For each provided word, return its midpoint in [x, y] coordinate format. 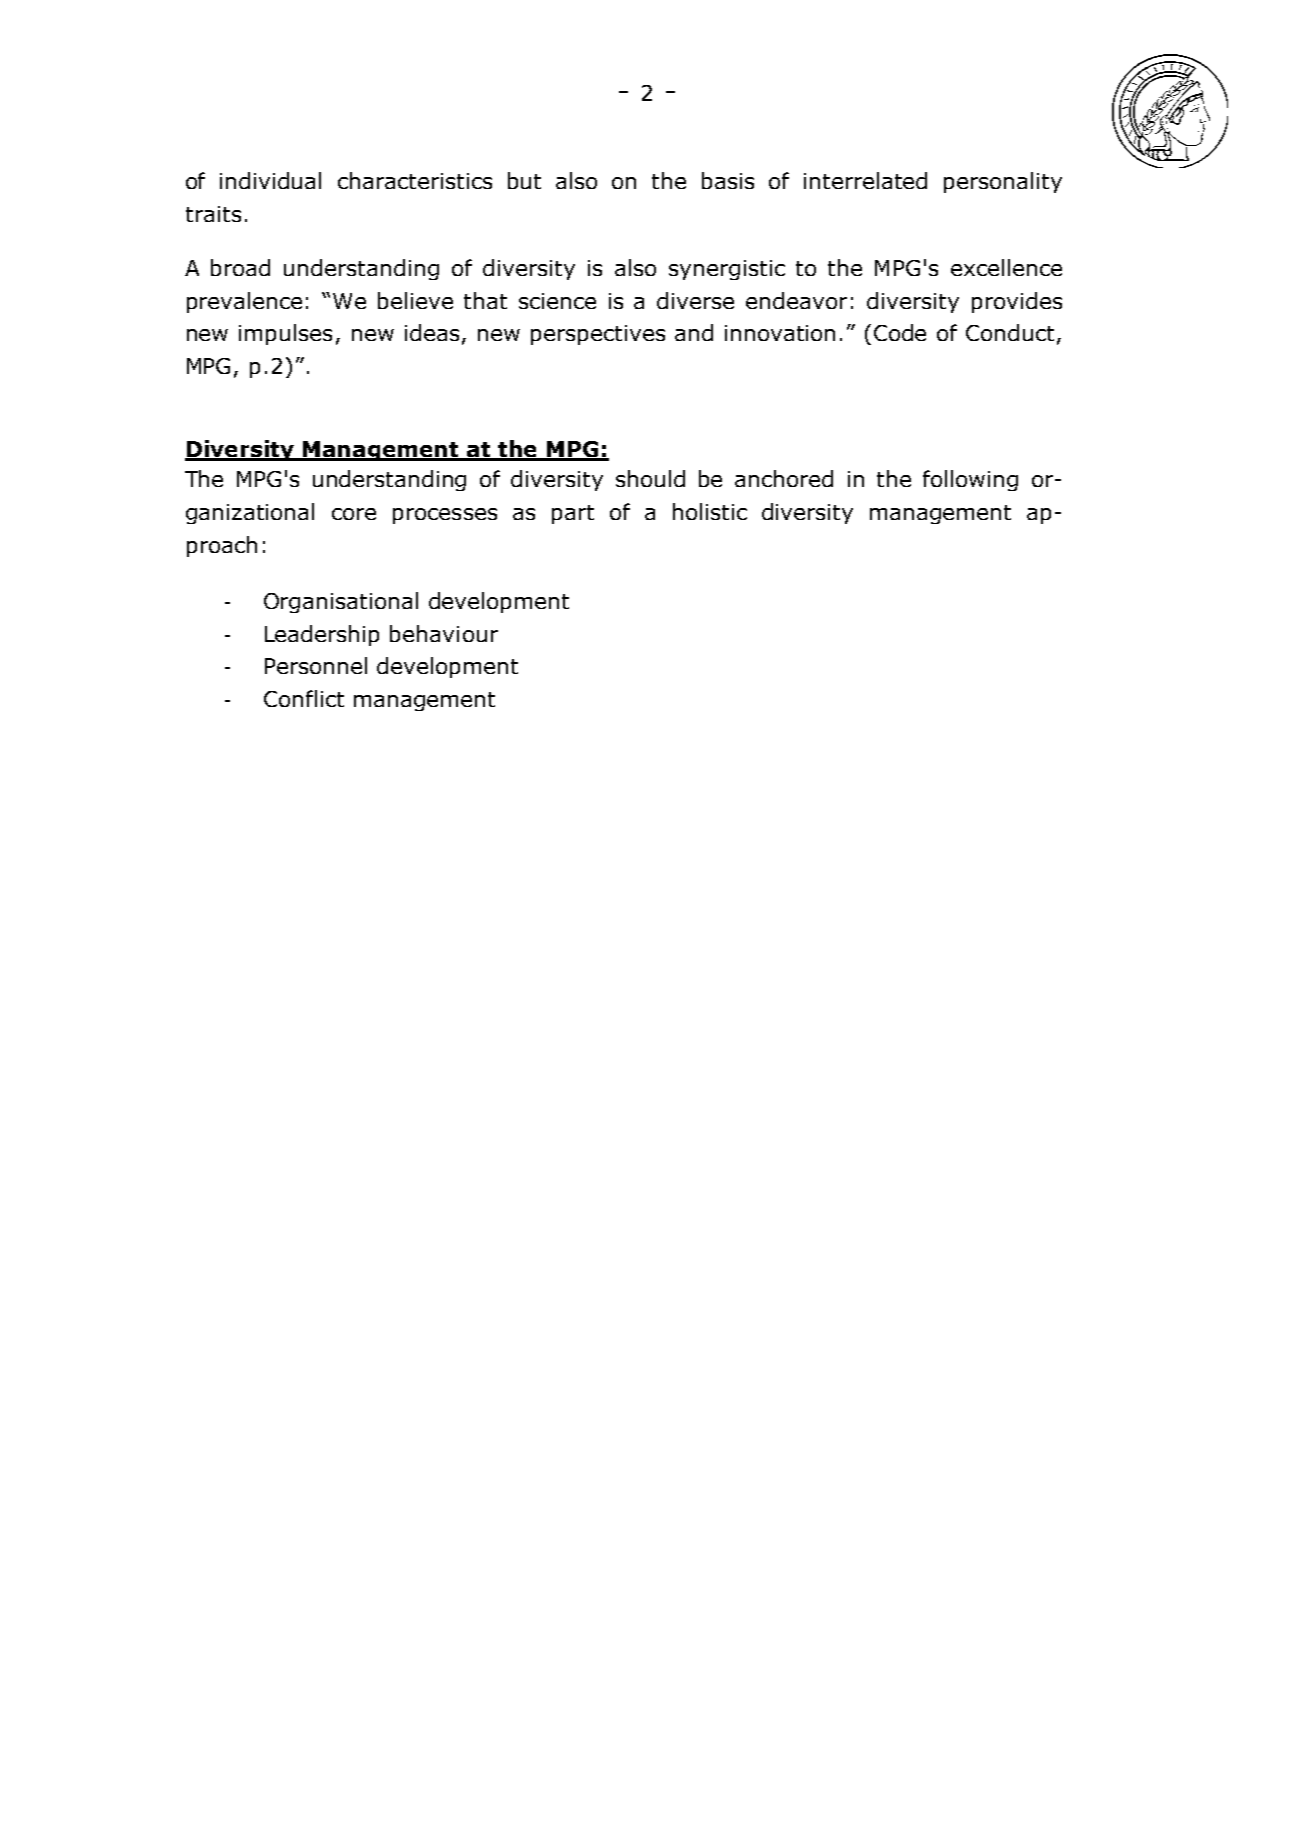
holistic [710, 511]
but [524, 180]
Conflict [304, 698]
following [970, 480]
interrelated [865, 180]
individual [270, 180]
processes [445, 516]
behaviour [444, 633]
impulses [285, 334]
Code [900, 332]
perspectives [598, 335]
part [573, 514]
